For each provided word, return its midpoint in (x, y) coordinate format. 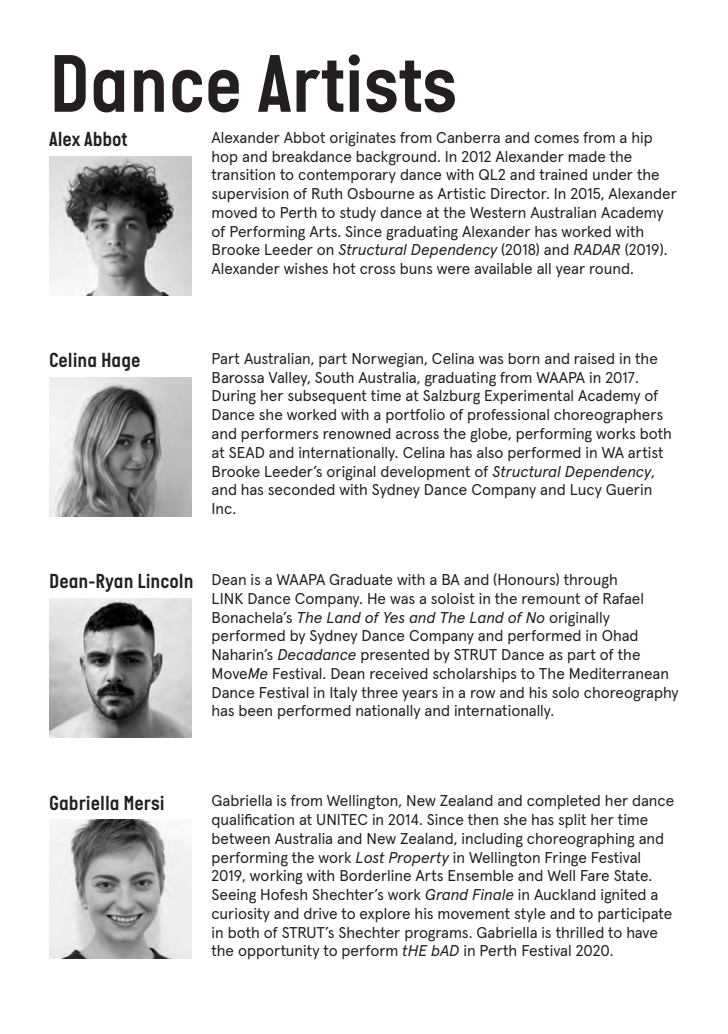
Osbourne (381, 193)
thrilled (579, 932)
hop (225, 158)
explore (385, 915)
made (587, 156)
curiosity (241, 915)
